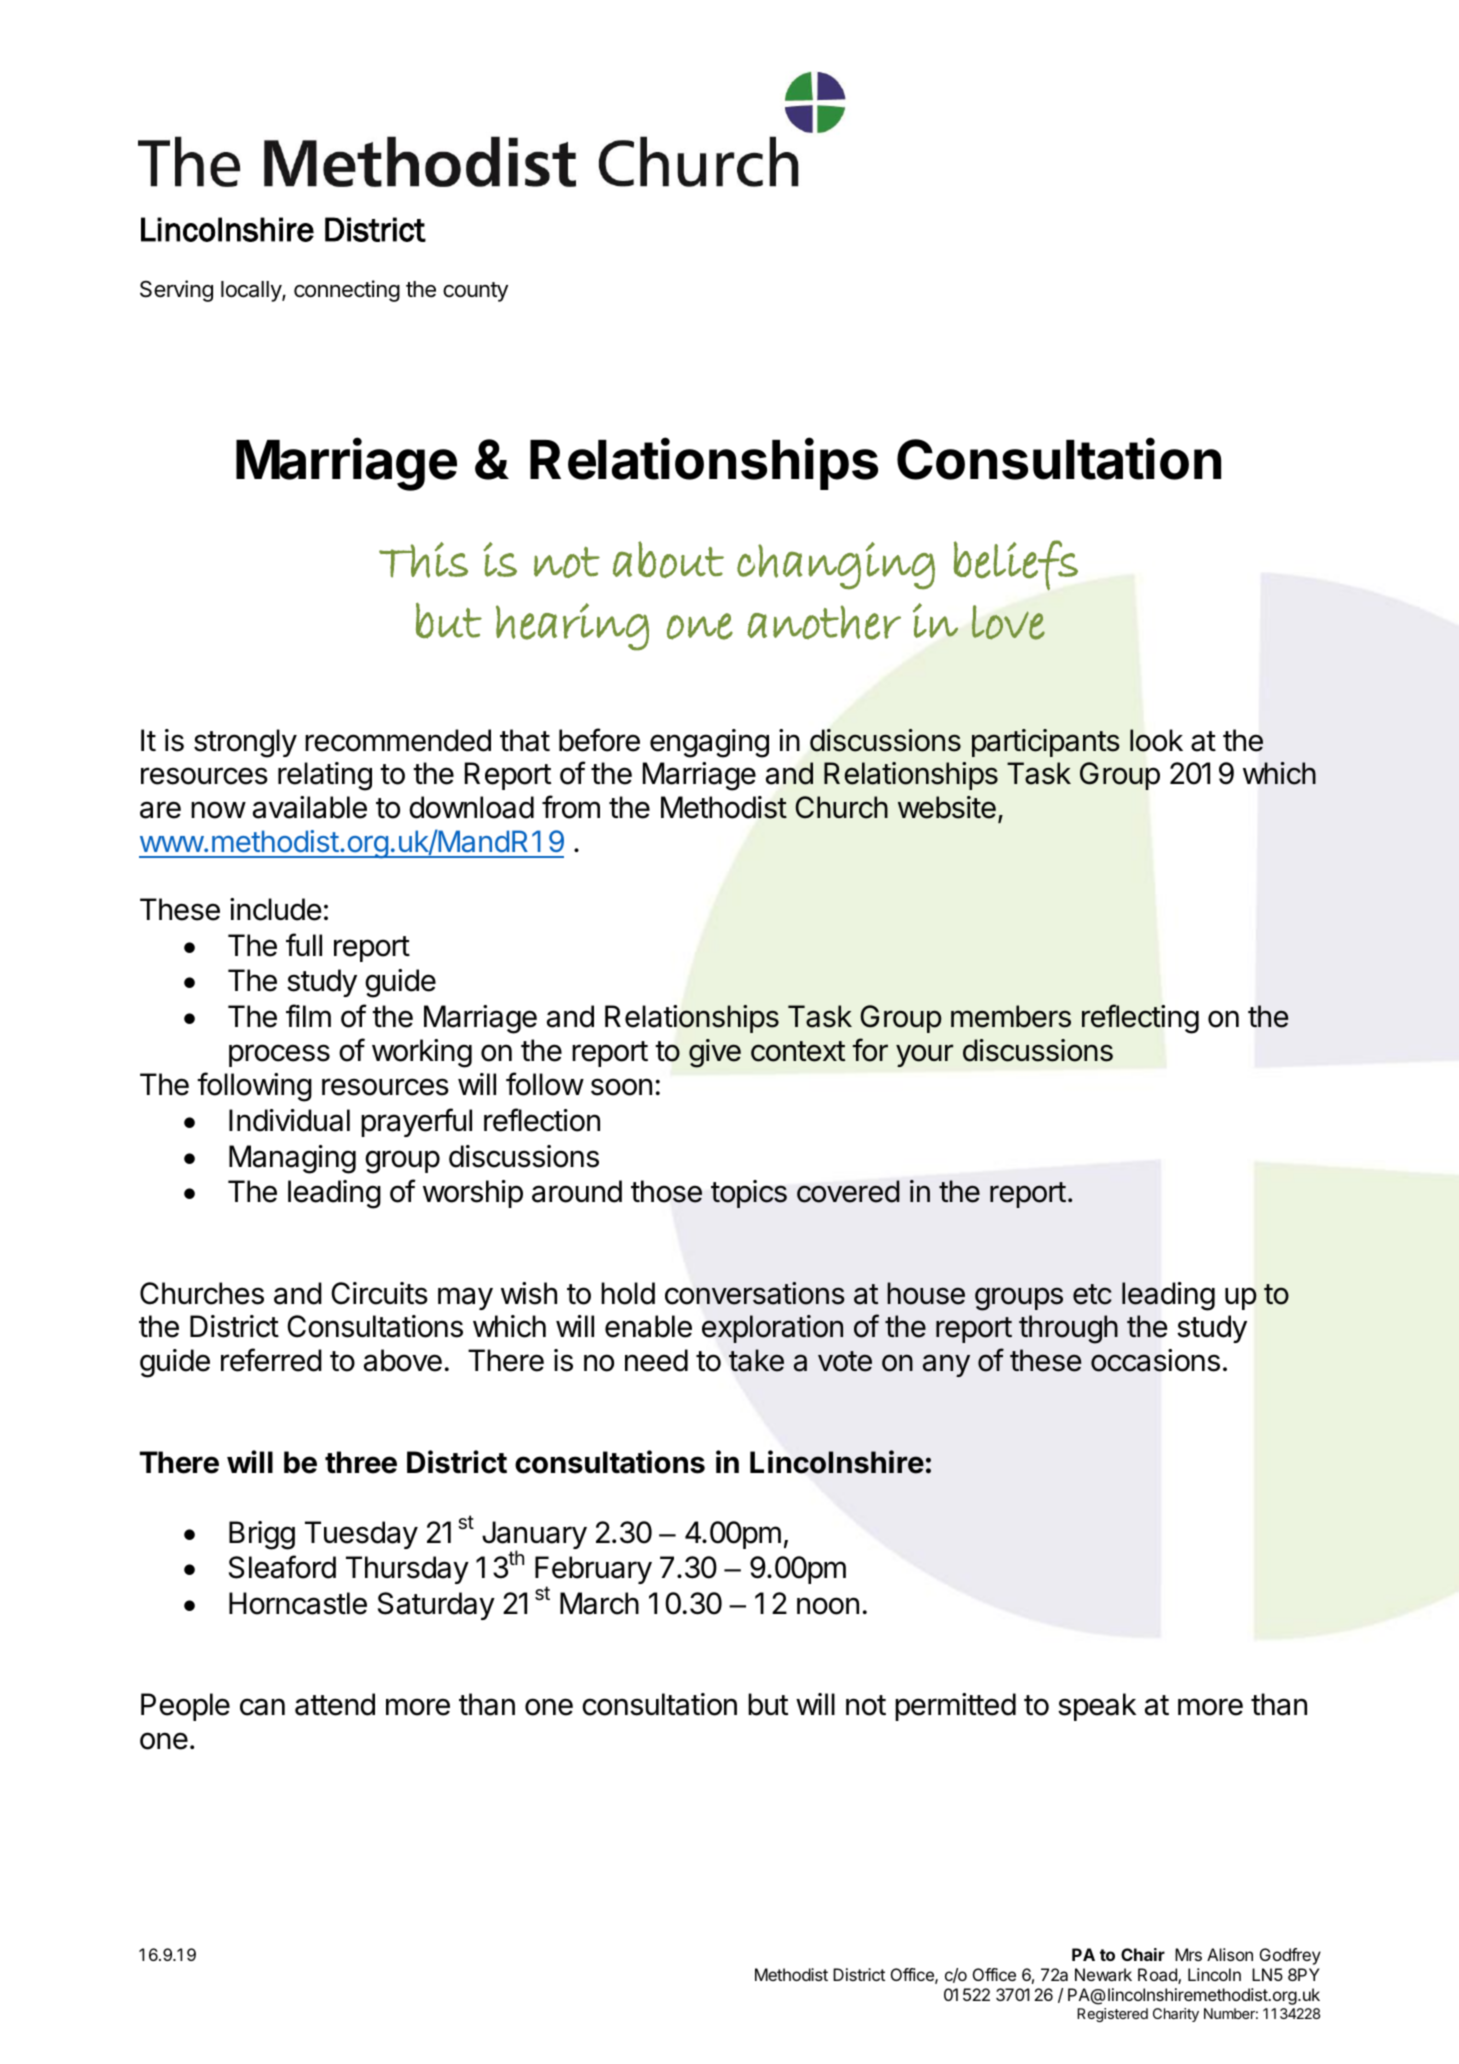 The height and width of the screenshot is (2064, 1459). I want to click on Newark, so click(1103, 1974).
